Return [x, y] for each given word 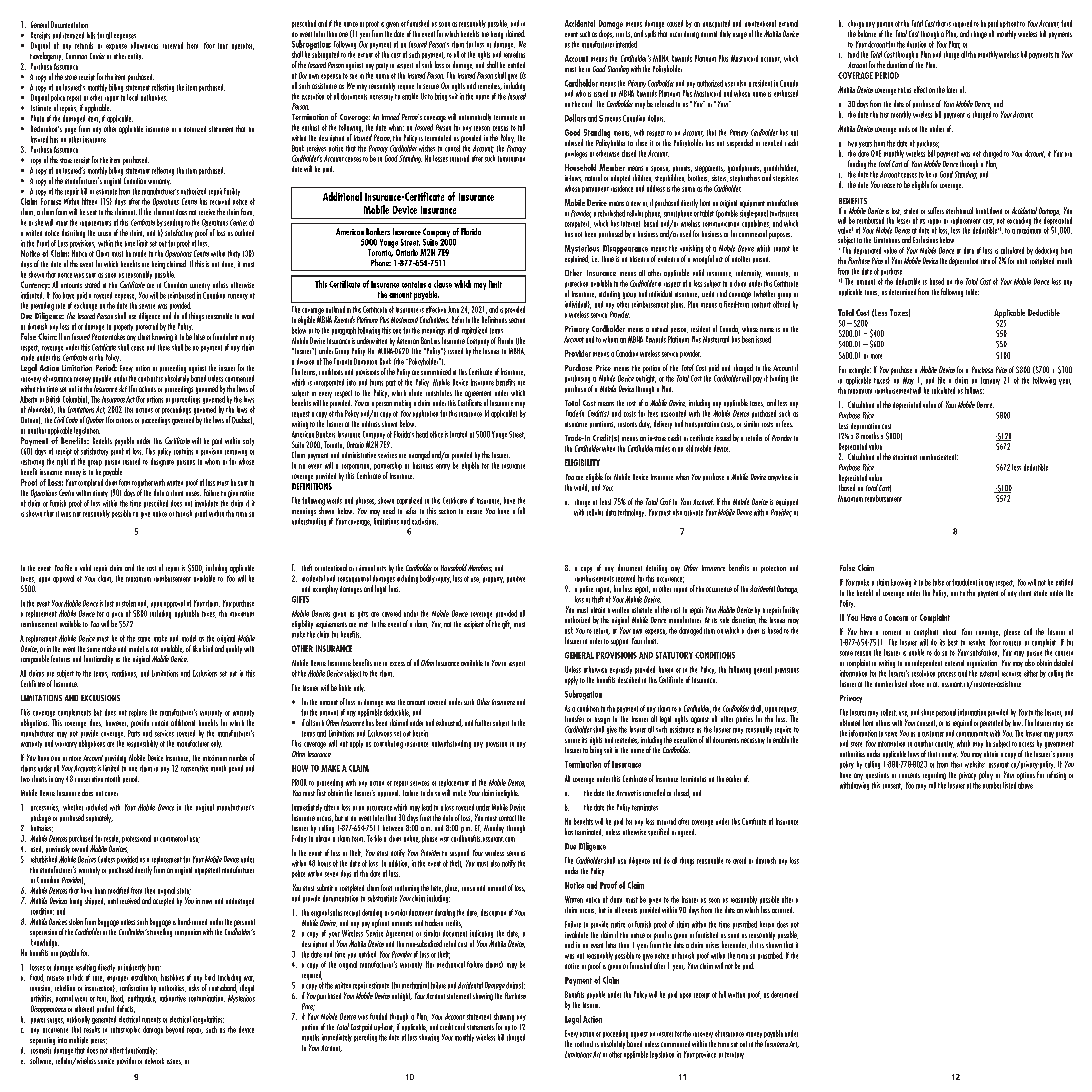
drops [606, 34]
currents [151, 1020]
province [706, 1055]
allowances [144, 45]
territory [734, 1055]
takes [904, 90]
